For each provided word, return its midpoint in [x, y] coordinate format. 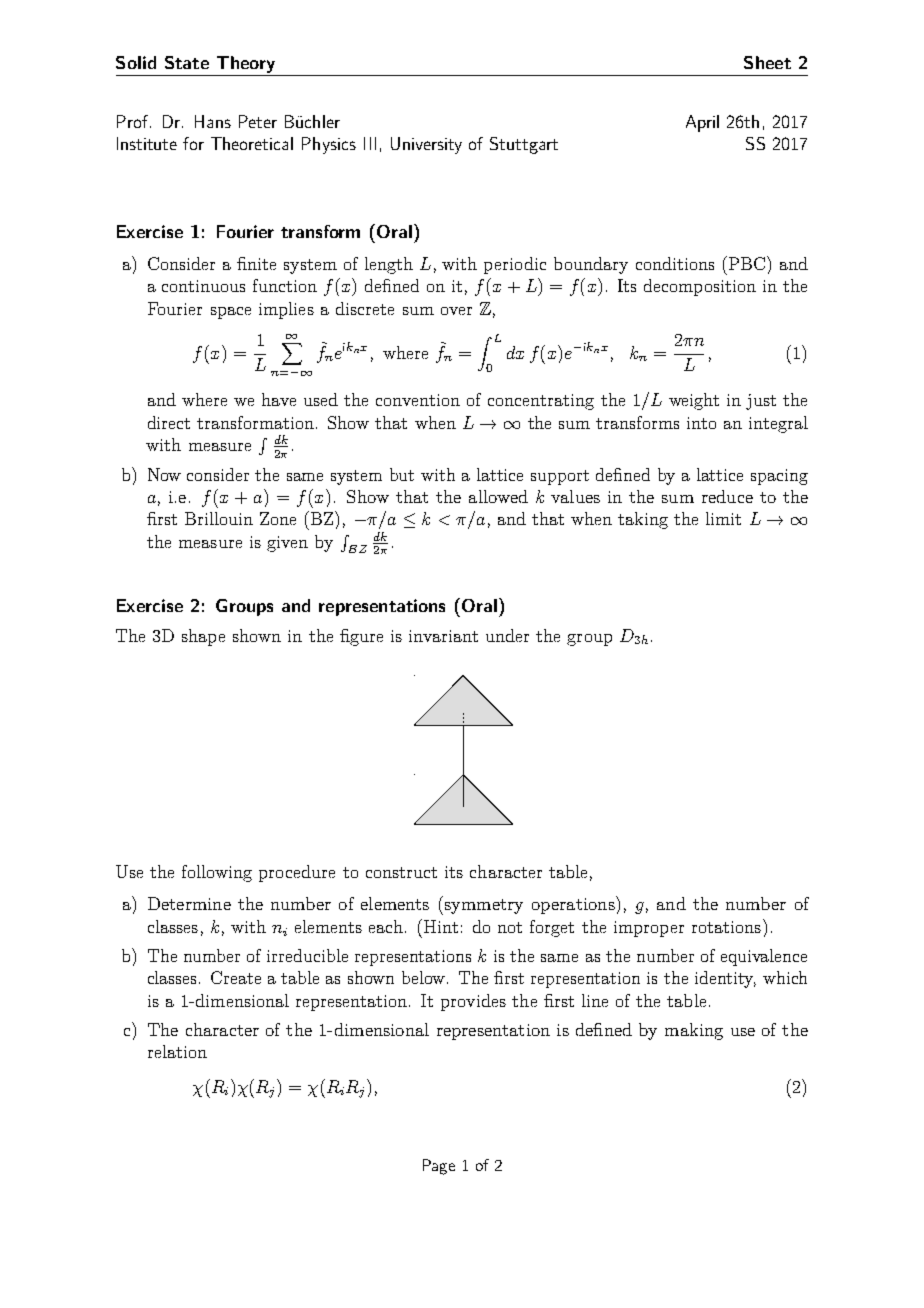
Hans [213, 121]
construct [401, 872]
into [701, 423]
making [694, 1031]
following [217, 873]
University [426, 145]
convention [418, 400]
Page [439, 1167]
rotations [726, 927]
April [702, 123]
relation [177, 1051]
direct [169, 422]
